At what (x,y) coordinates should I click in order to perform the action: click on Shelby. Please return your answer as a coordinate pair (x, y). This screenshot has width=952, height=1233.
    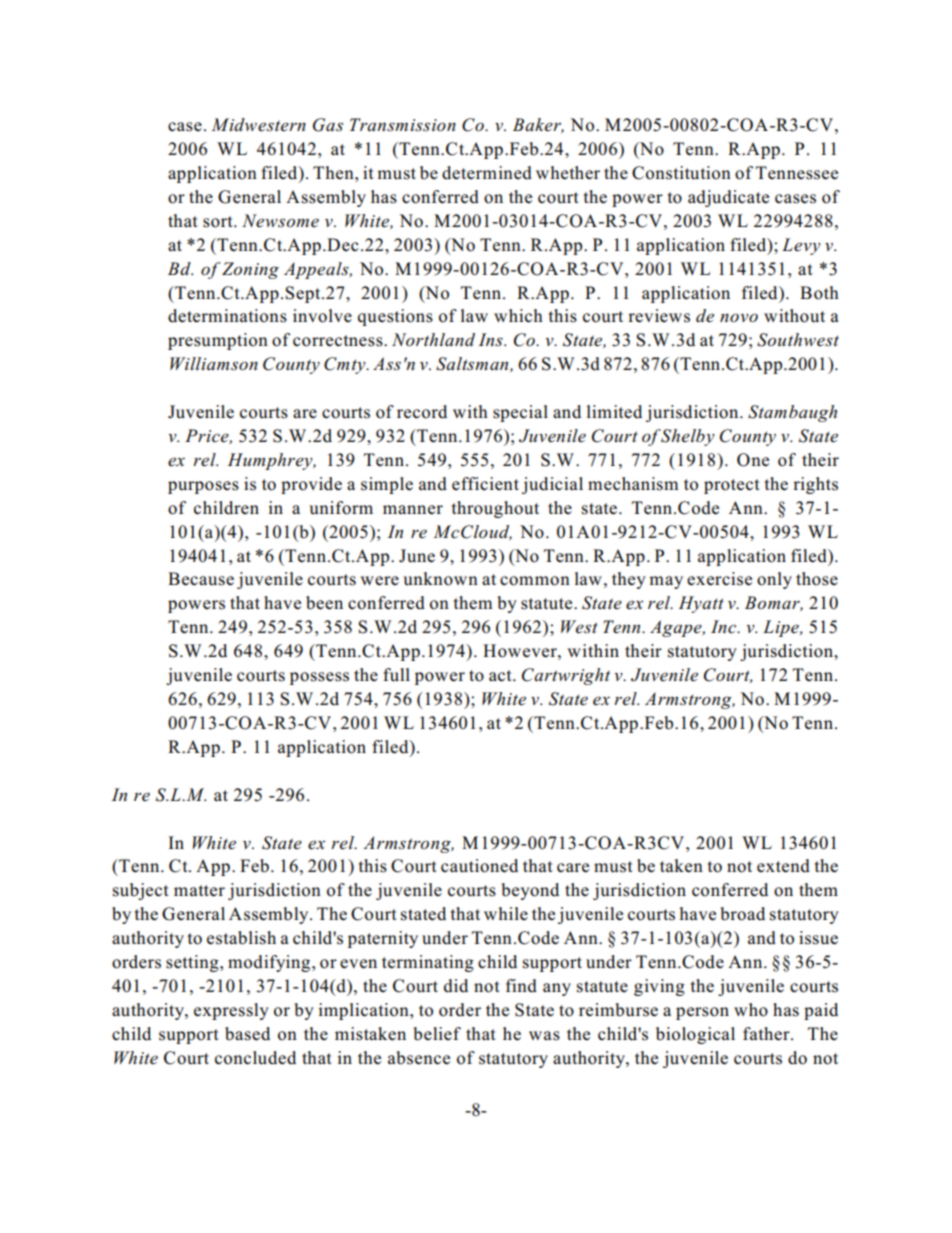
    Looking at the image, I should click on (687, 437).
